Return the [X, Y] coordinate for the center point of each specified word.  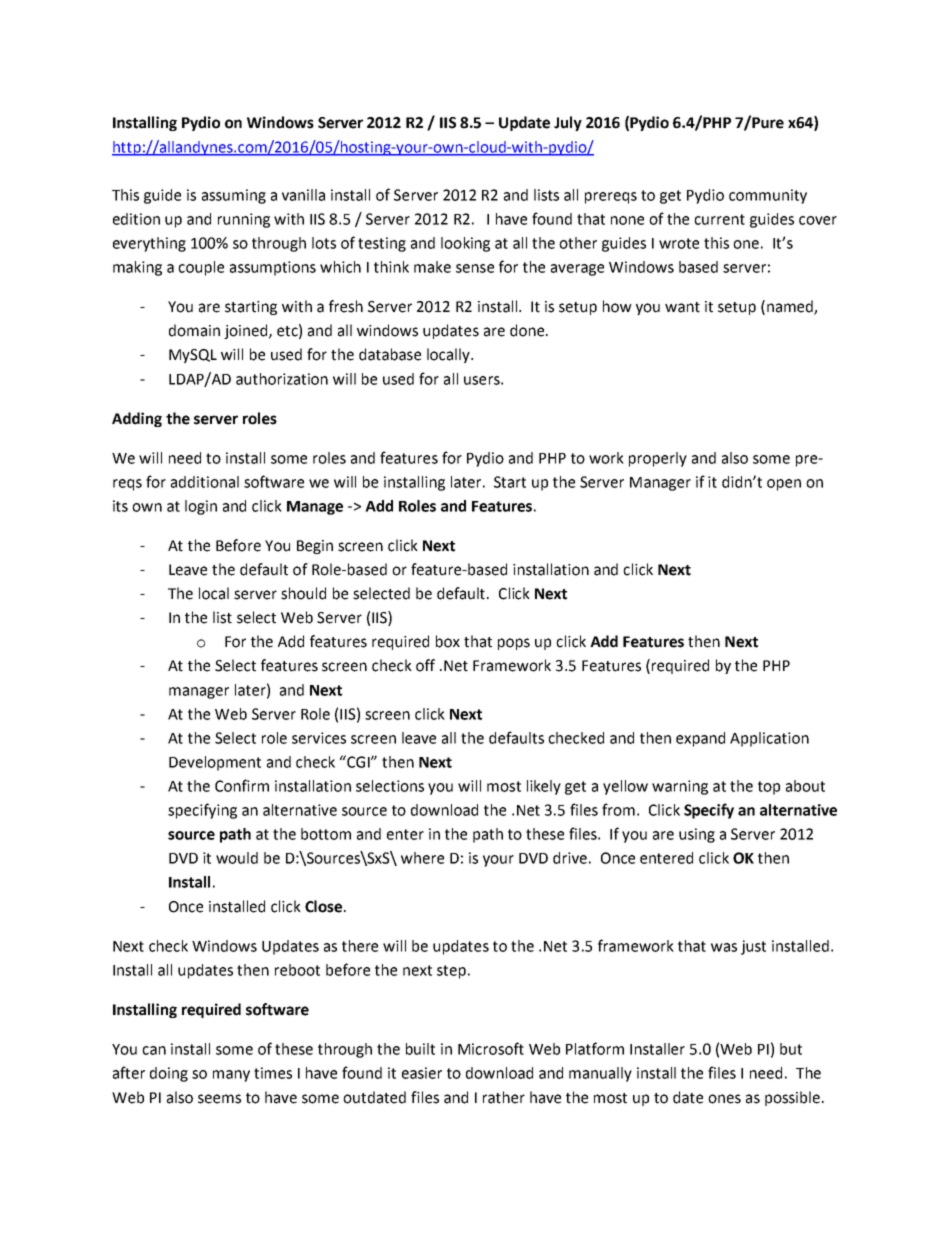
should [303, 593]
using [697, 835]
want [682, 307]
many [231, 1076]
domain [194, 330]
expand [700, 739]
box [448, 641]
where [422, 858]
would [237, 858]
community [768, 196]
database [390, 354]
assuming [234, 196]
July [568, 123]
